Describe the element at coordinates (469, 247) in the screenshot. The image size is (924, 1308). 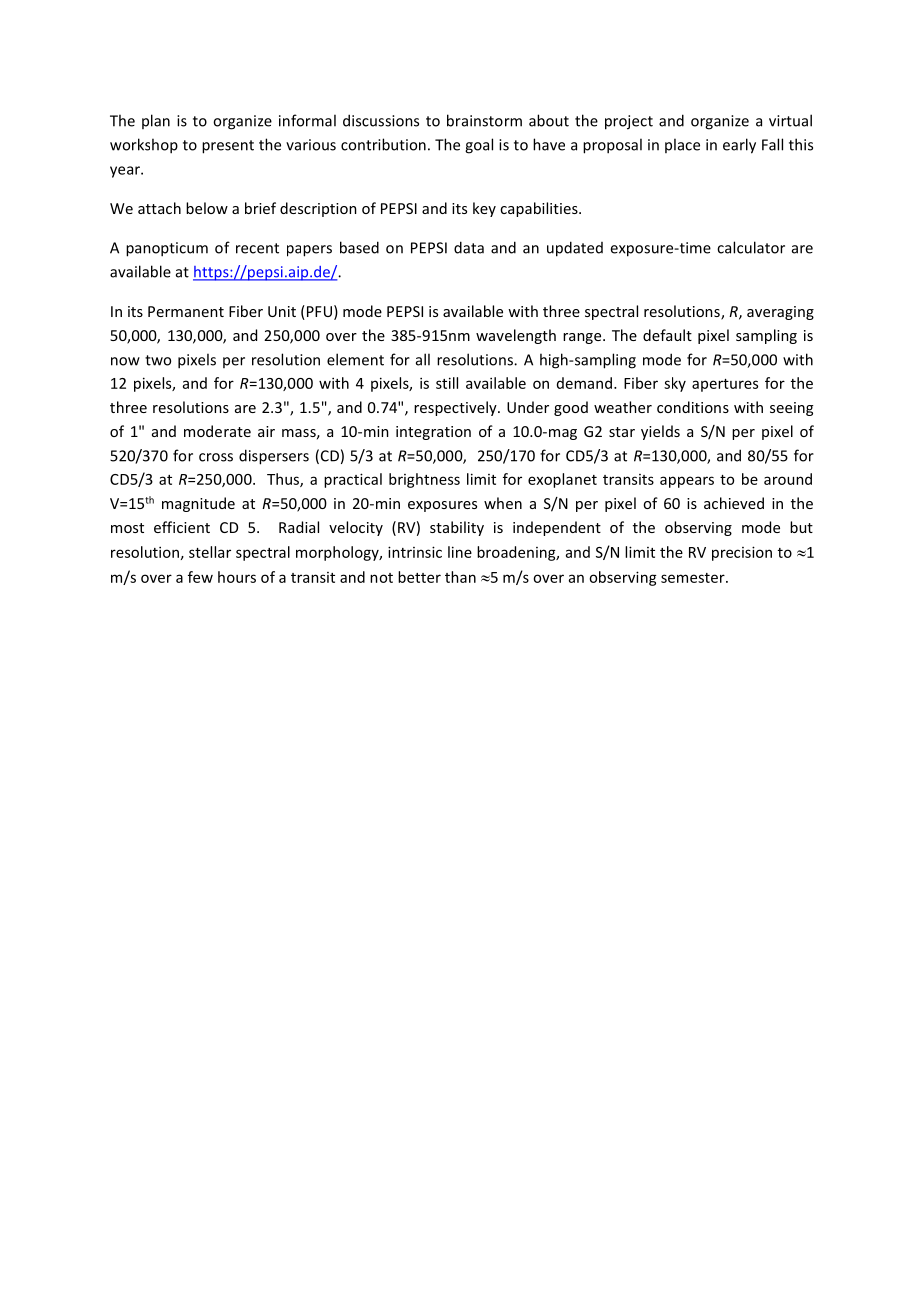
I see `data` at that location.
